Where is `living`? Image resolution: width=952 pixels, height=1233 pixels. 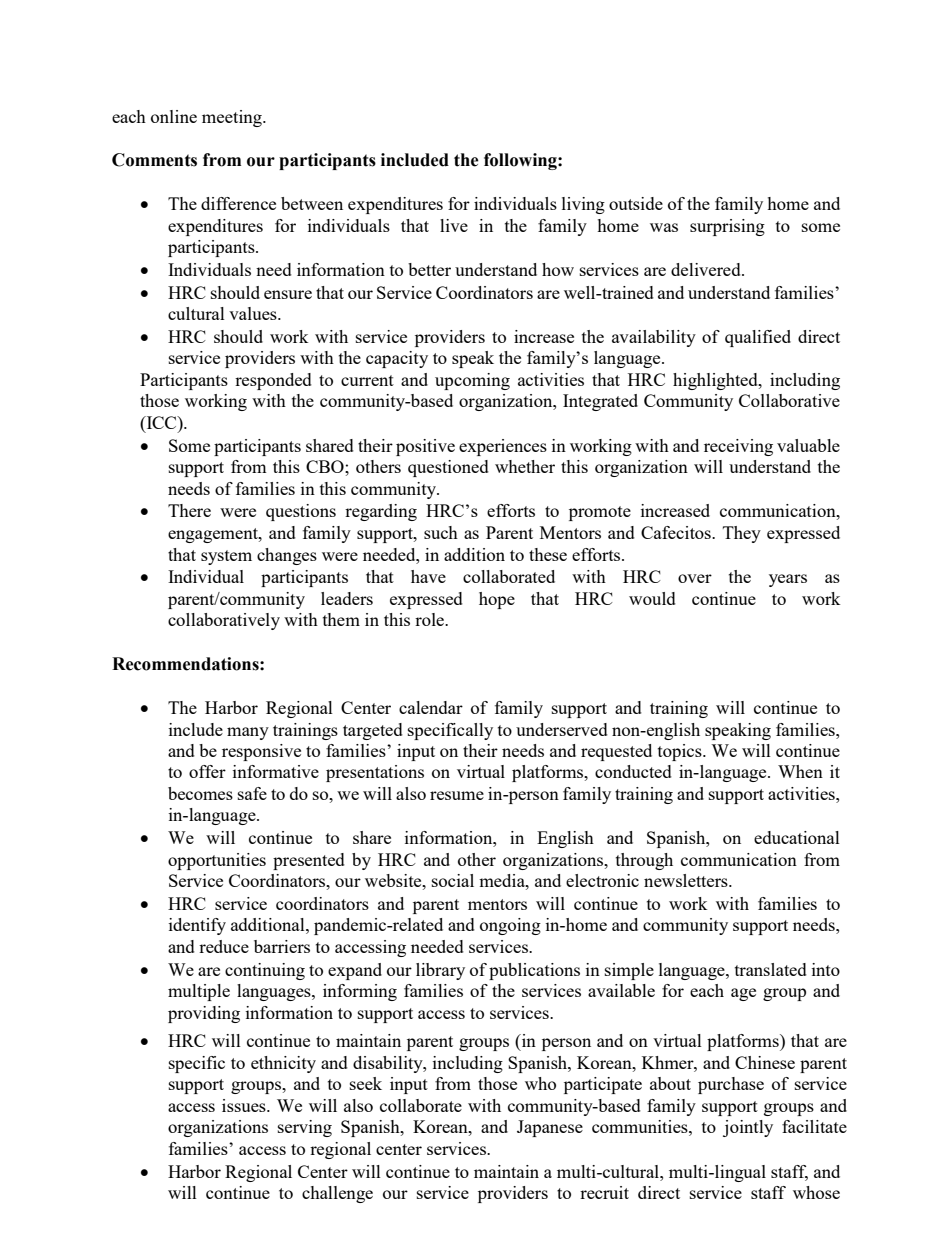
living is located at coordinates (583, 205).
